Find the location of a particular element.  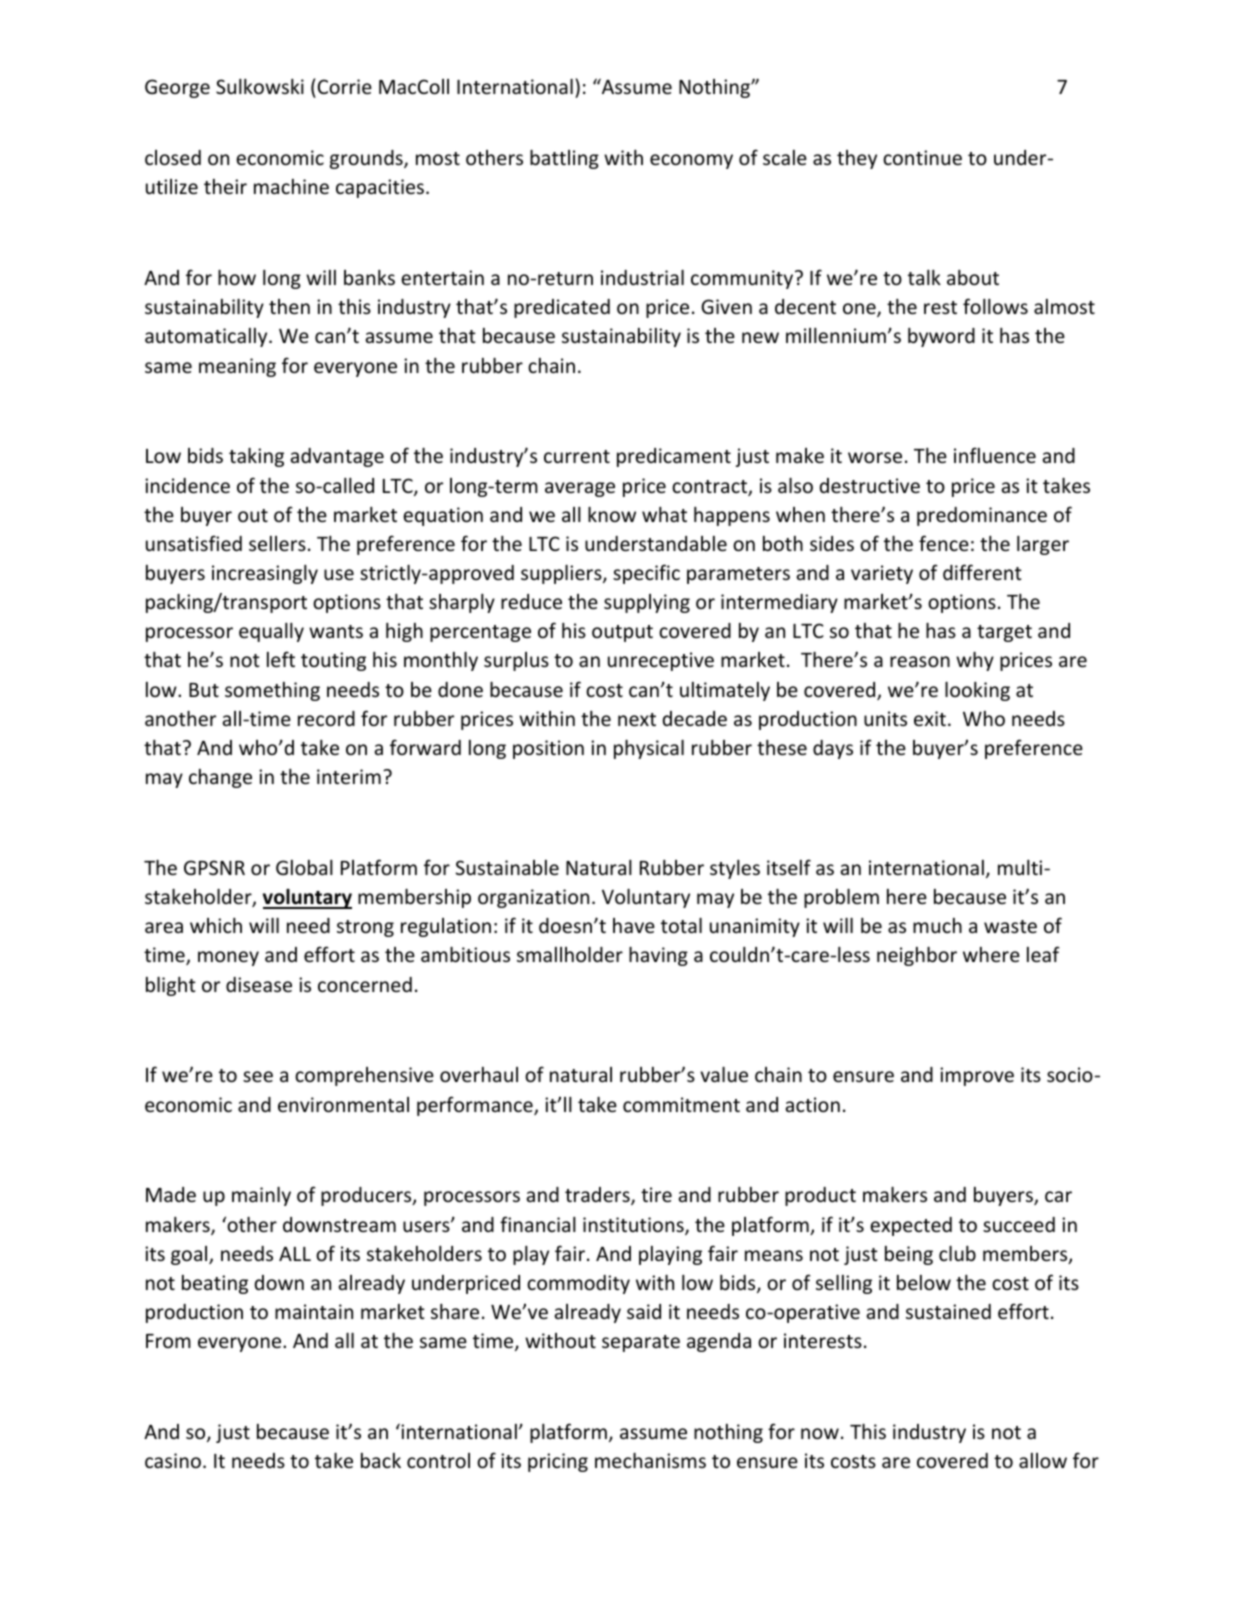

machine is located at coordinates (291, 186).
